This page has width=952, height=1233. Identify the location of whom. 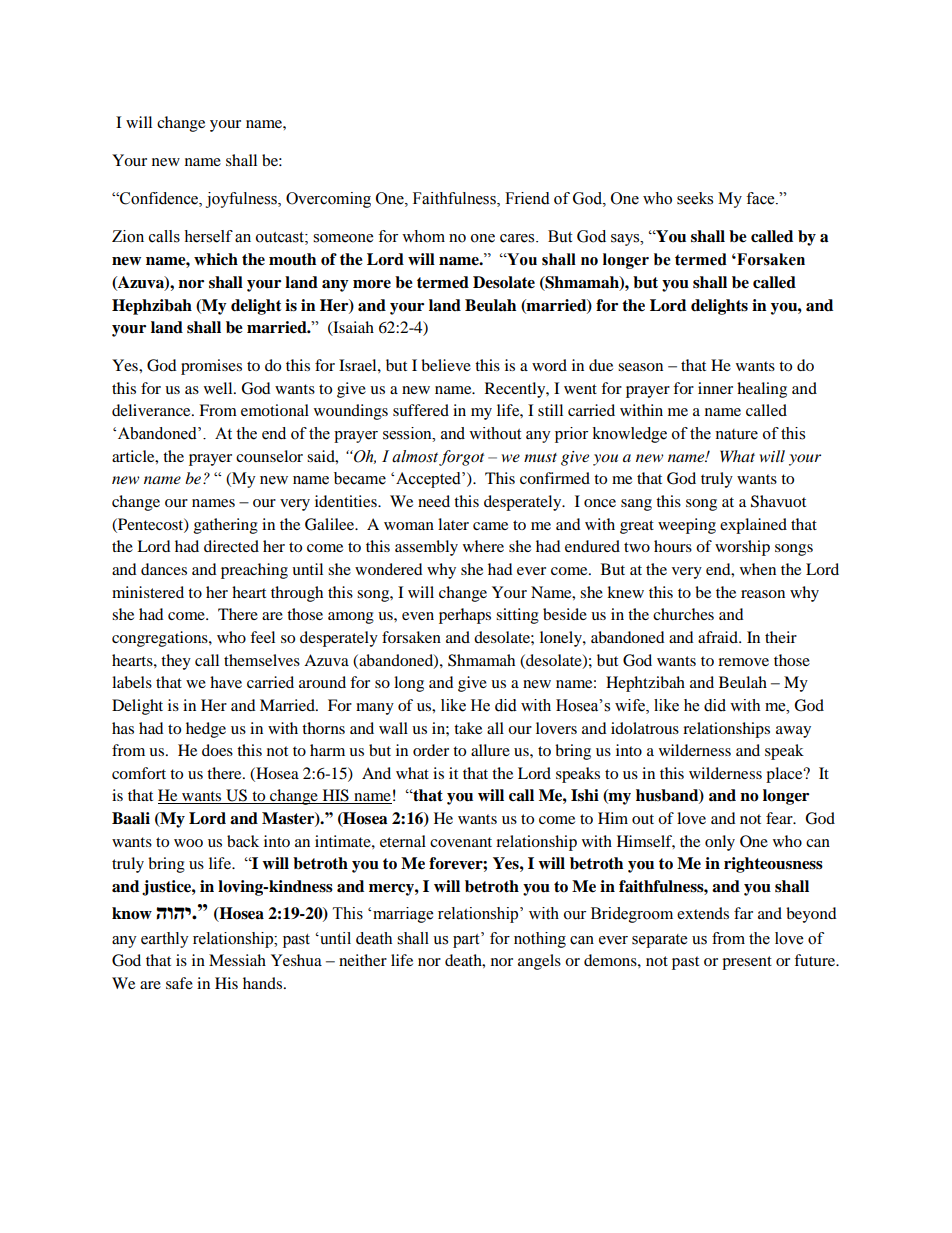
(423, 236).
